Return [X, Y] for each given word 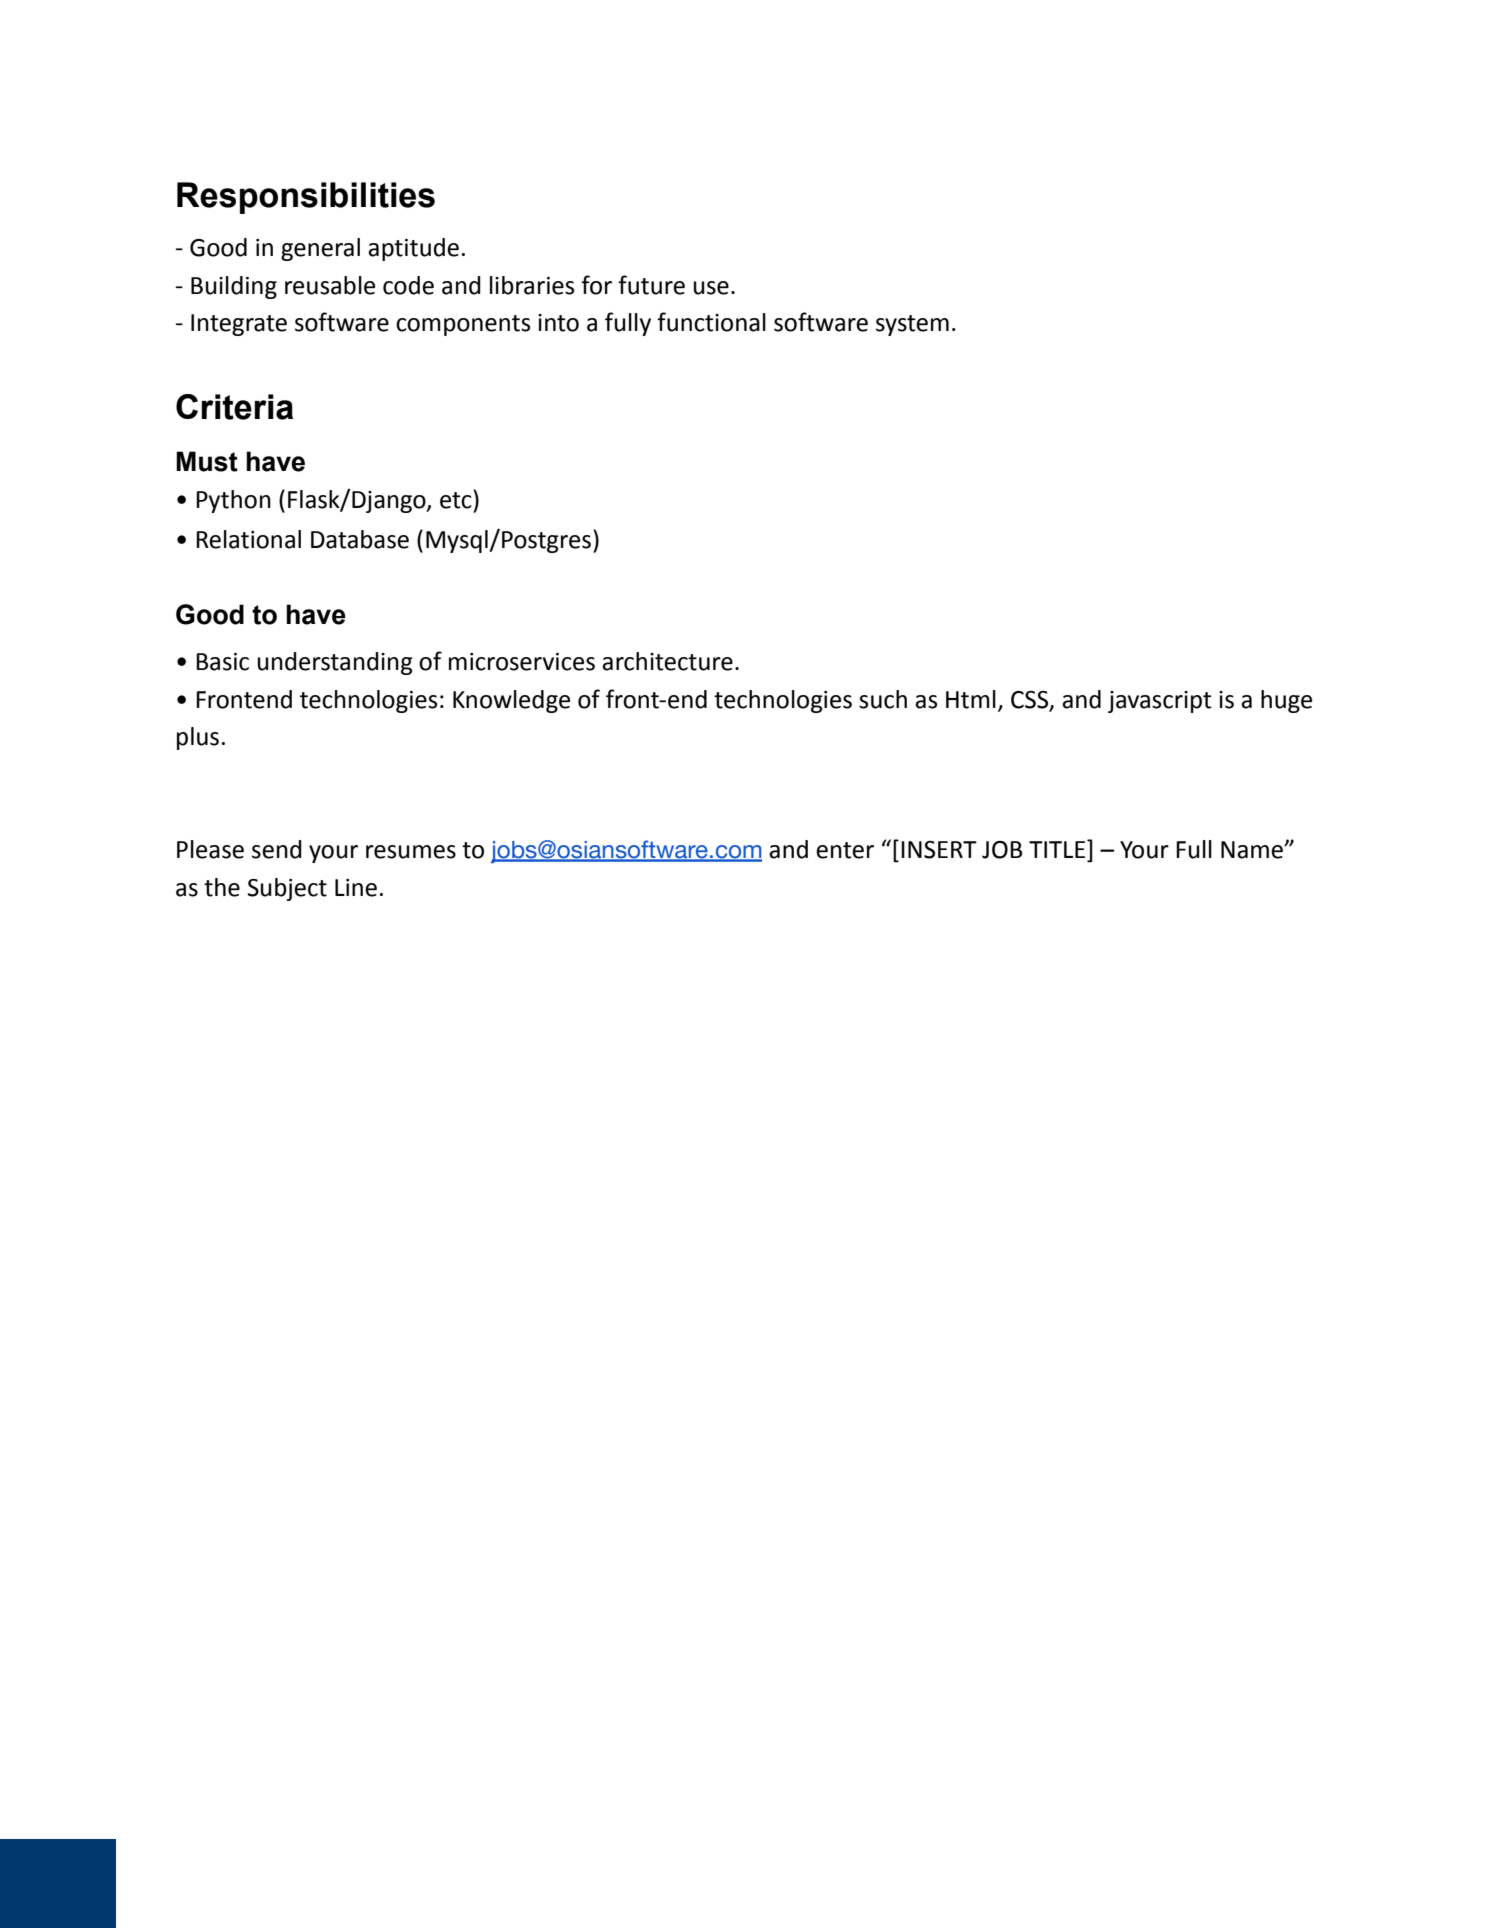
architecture [667, 661]
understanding [335, 663]
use [711, 288]
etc [457, 499]
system [912, 325]
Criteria [234, 407]
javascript [1160, 702]
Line [356, 888]
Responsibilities [306, 198]
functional [711, 322]
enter [845, 850]
